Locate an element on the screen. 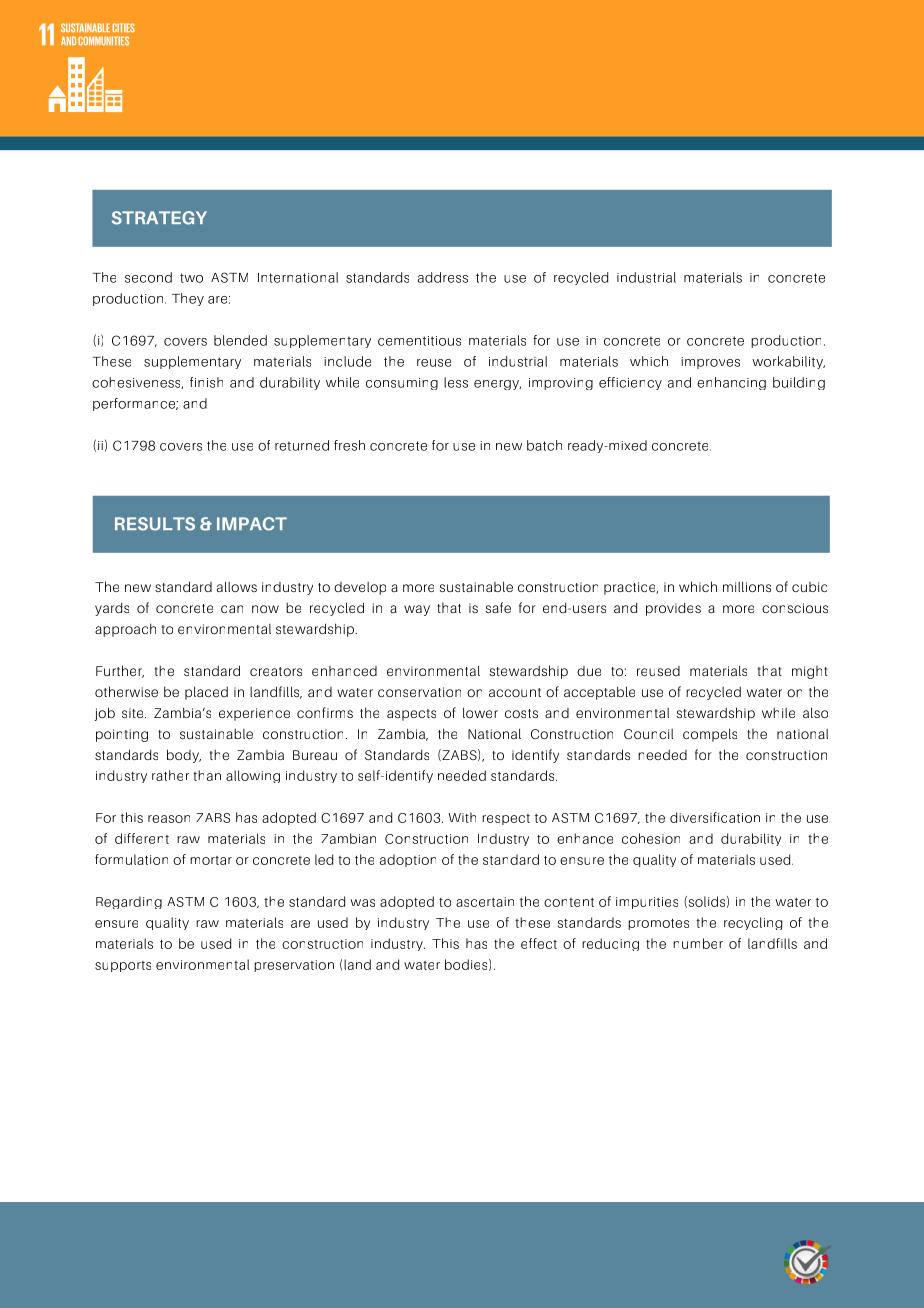 The width and height of the screenshot is (924, 1308). number is located at coordinates (698, 943).
